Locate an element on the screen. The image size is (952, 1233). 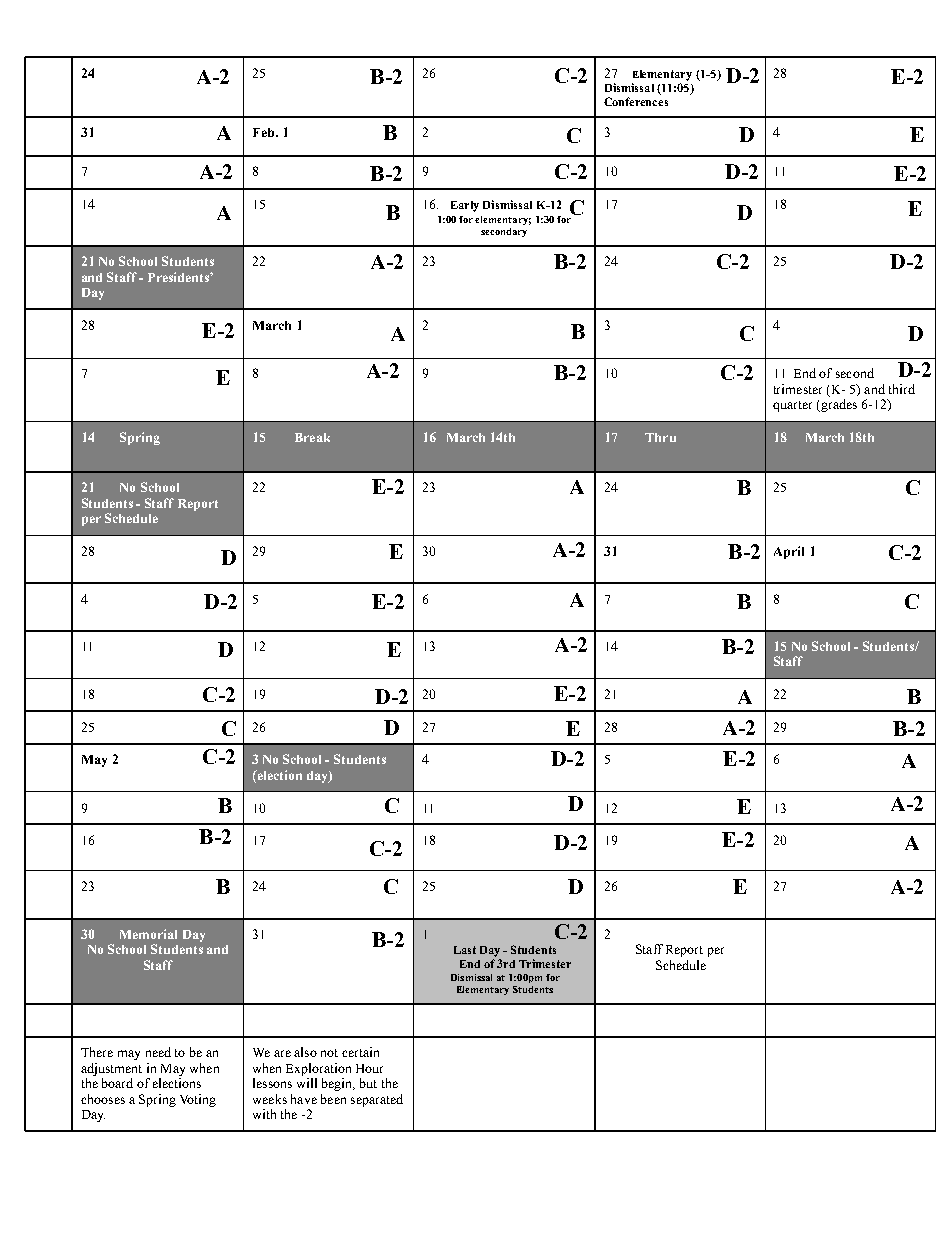
Hour is located at coordinates (369, 1068).
